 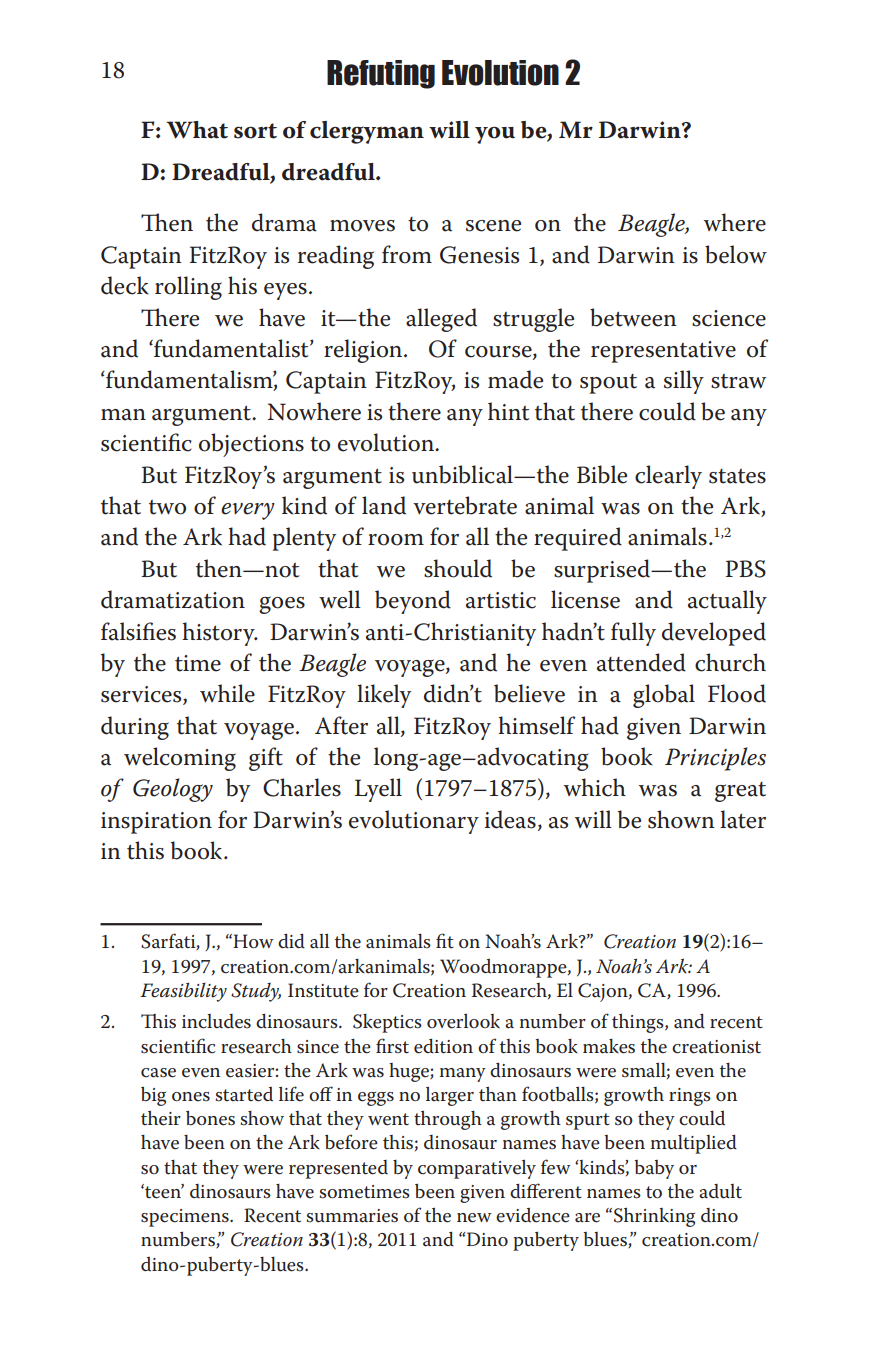 What do you see at coordinates (381, 74) in the document?
I see `Refuting` at bounding box center [381, 74].
